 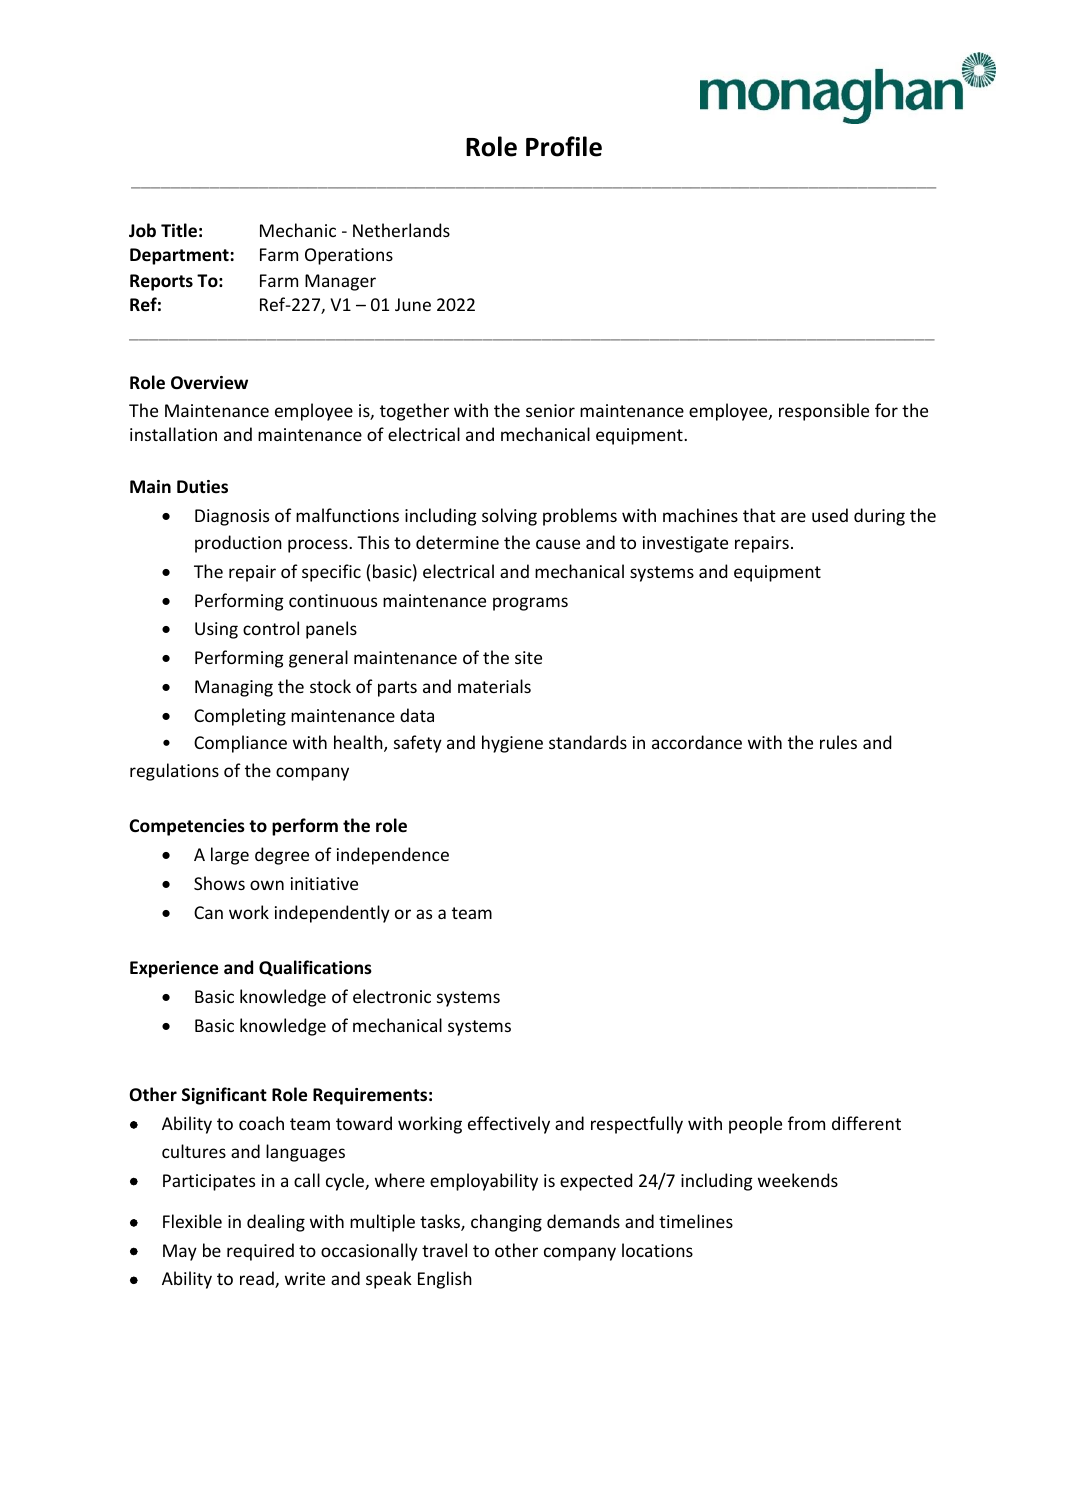 I want to click on Job, so click(x=142, y=230).
